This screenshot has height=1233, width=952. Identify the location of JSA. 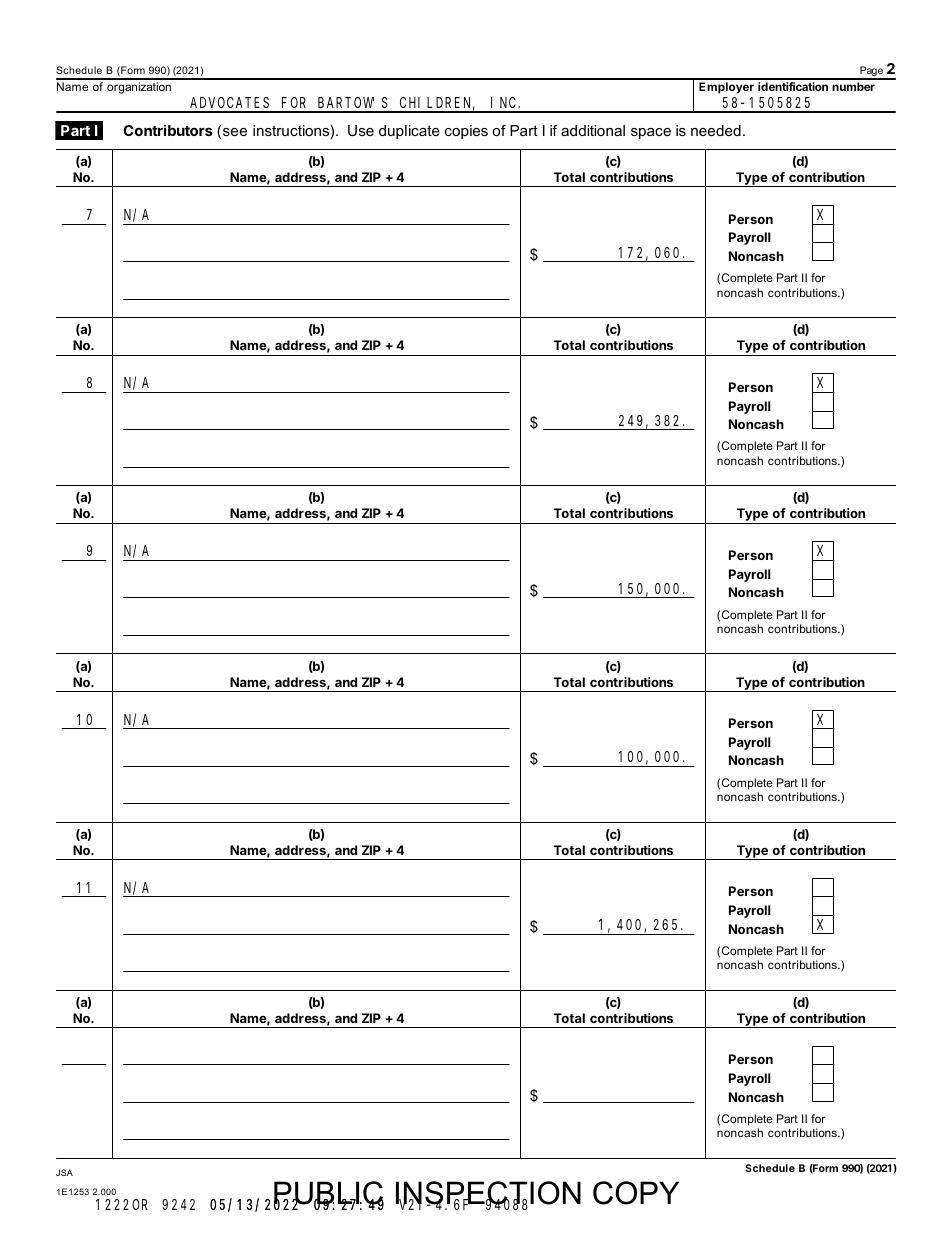
(64, 1172).
